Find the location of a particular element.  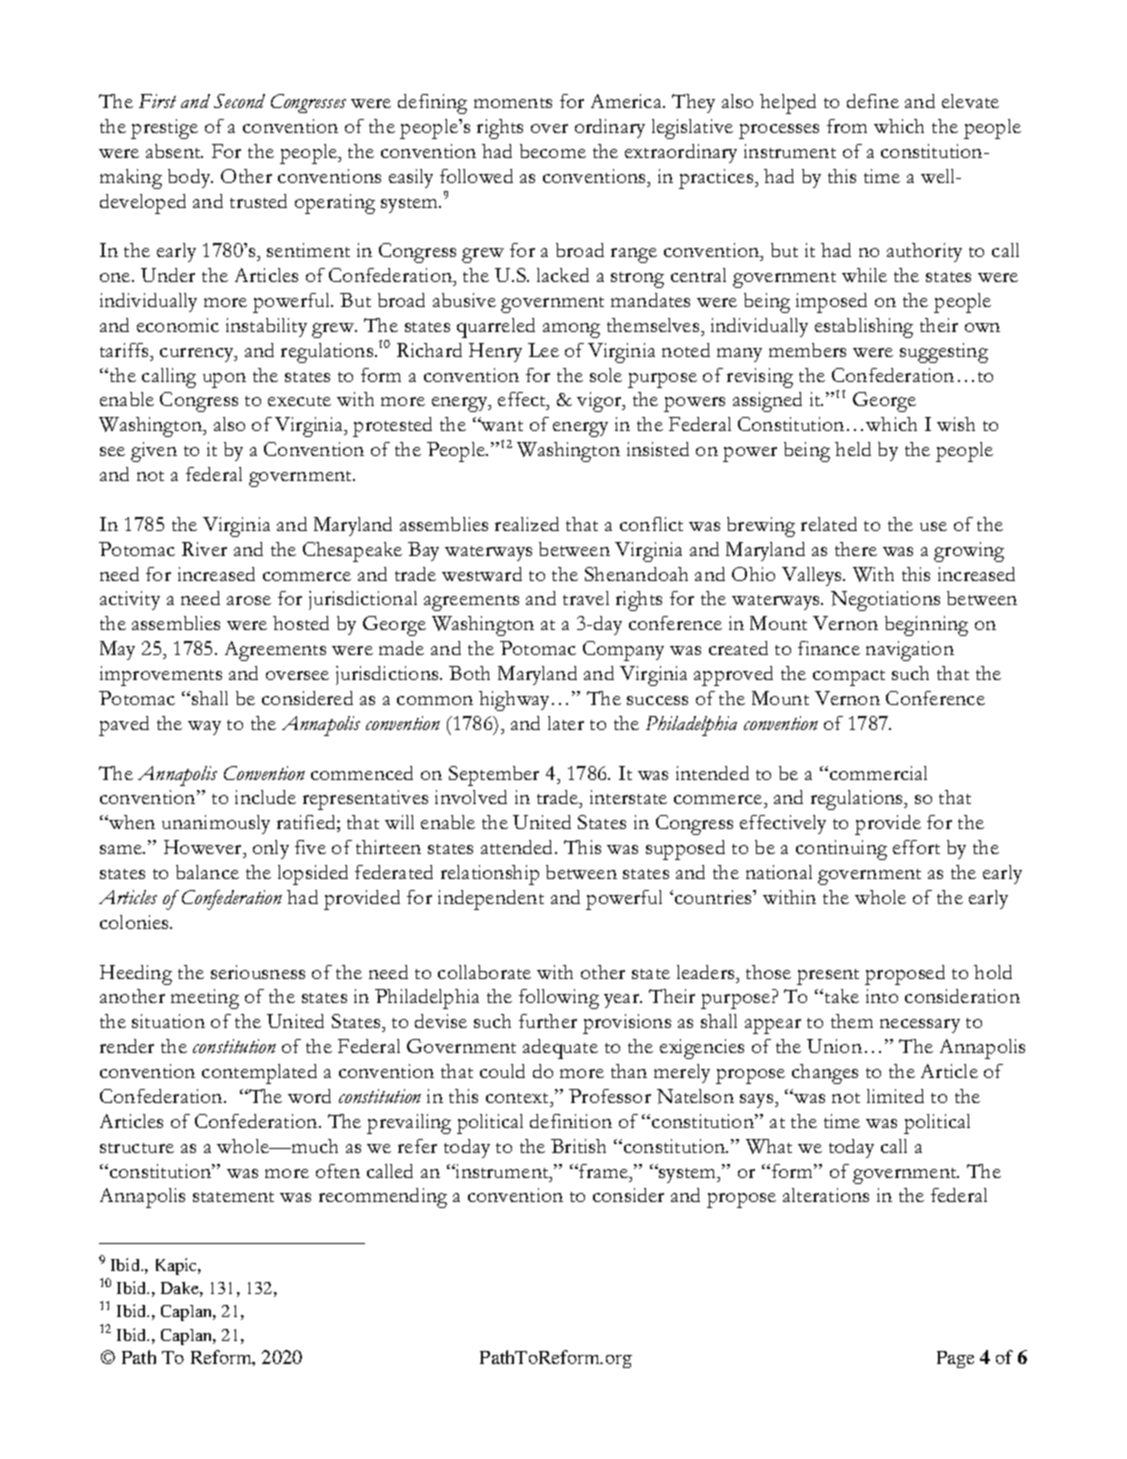

recommending is located at coordinates (383, 1198).
